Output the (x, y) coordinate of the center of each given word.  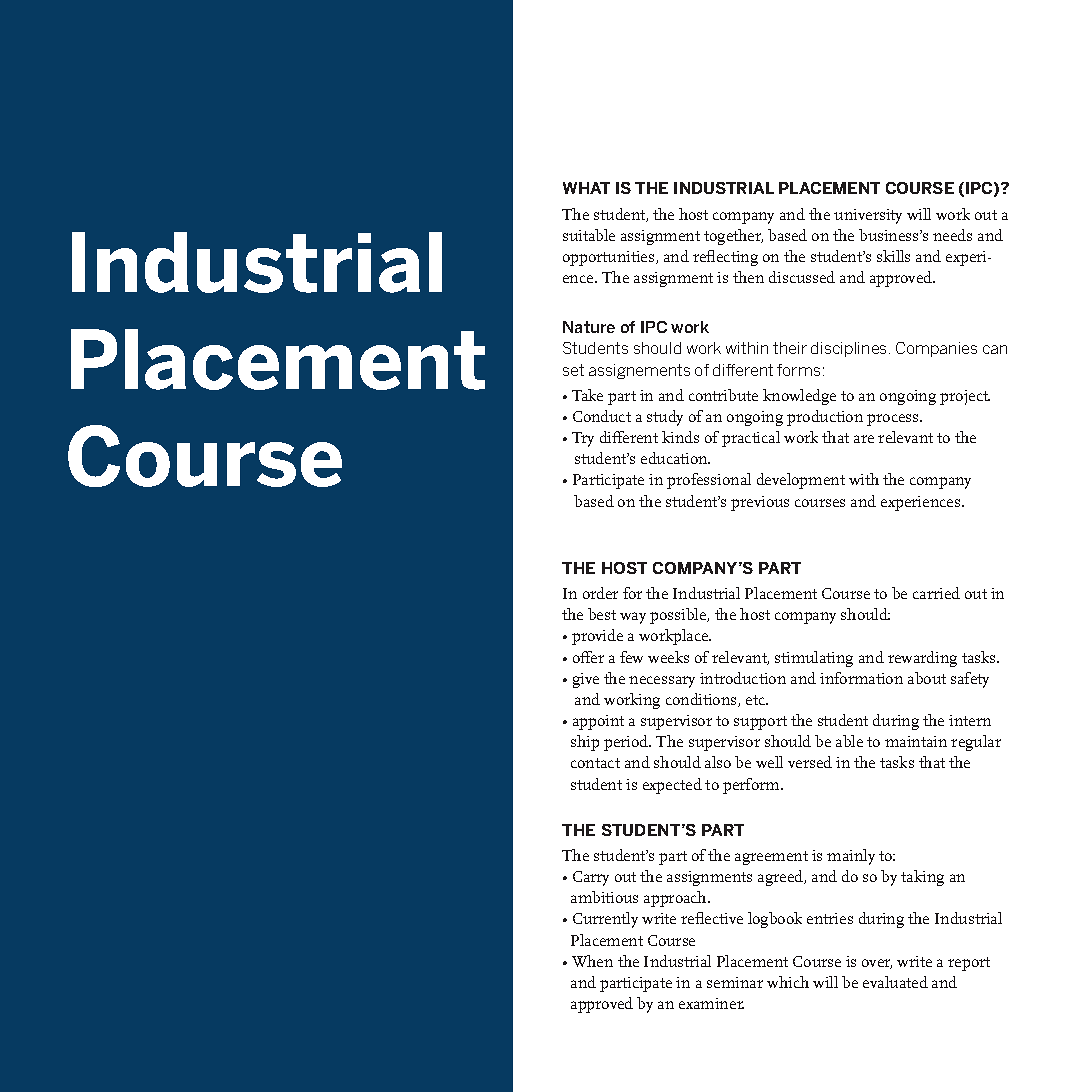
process (894, 420)
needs (952, 235)
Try (583, 439)
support (760, 723)
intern (970, 720)
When (592, 961)
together (733, 237)
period (627, 743)
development (801, 481)
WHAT (586, 188)
